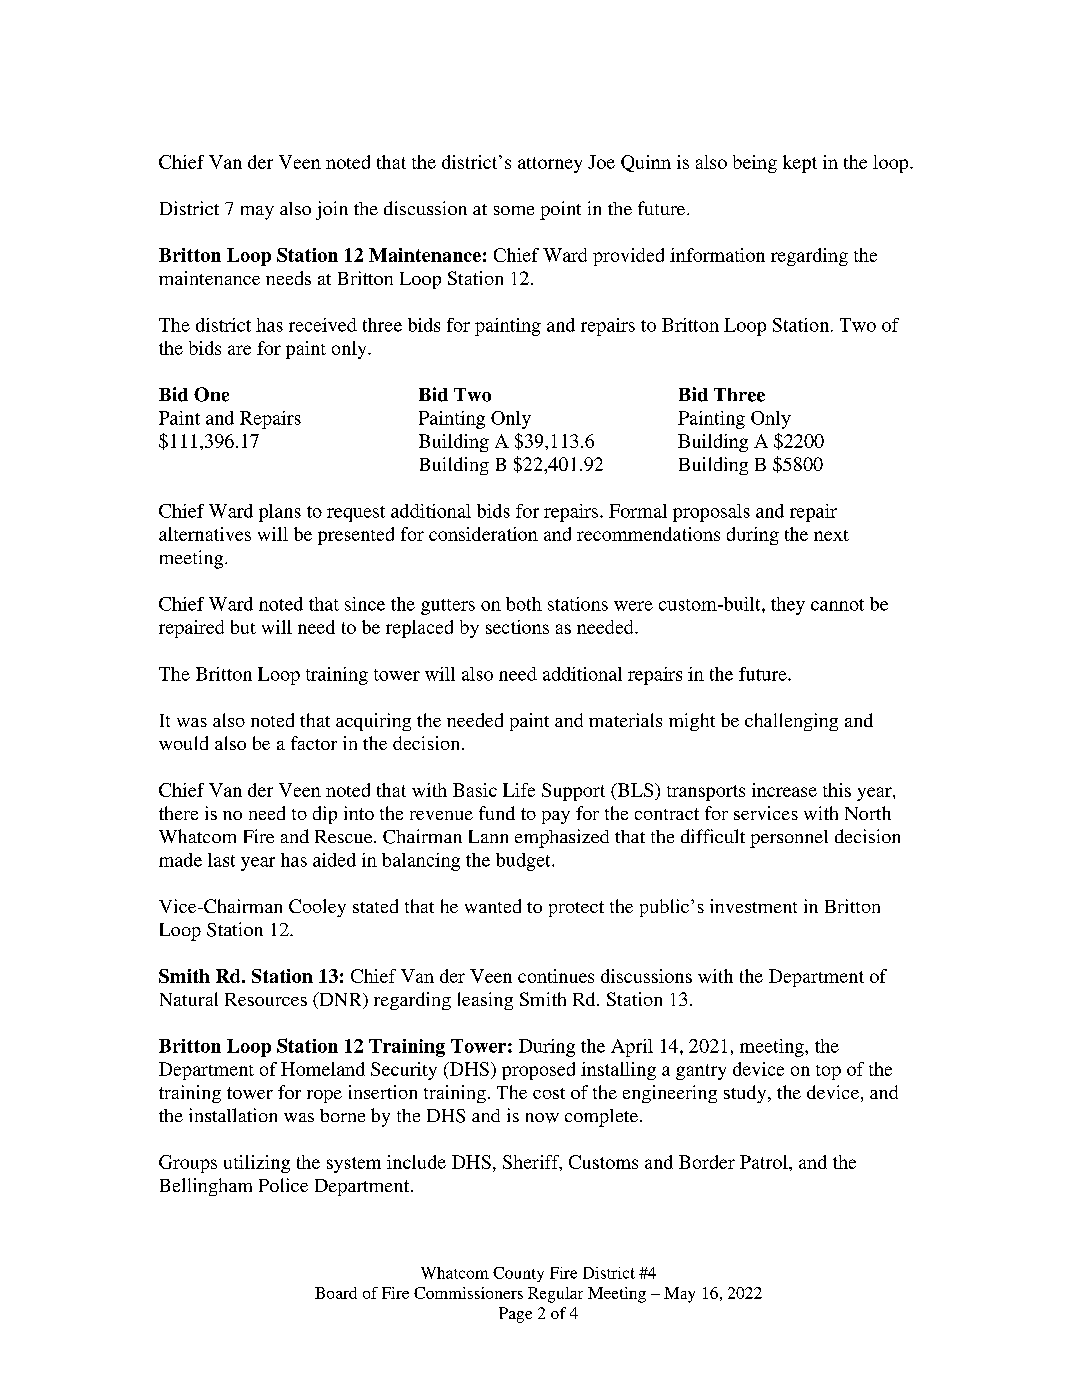 The width and height of the screenshot is (1077, 1393). What do you see at coordinates (800, 164) in the screenshot?
I see `kept` at bounding box center [800, 164].
